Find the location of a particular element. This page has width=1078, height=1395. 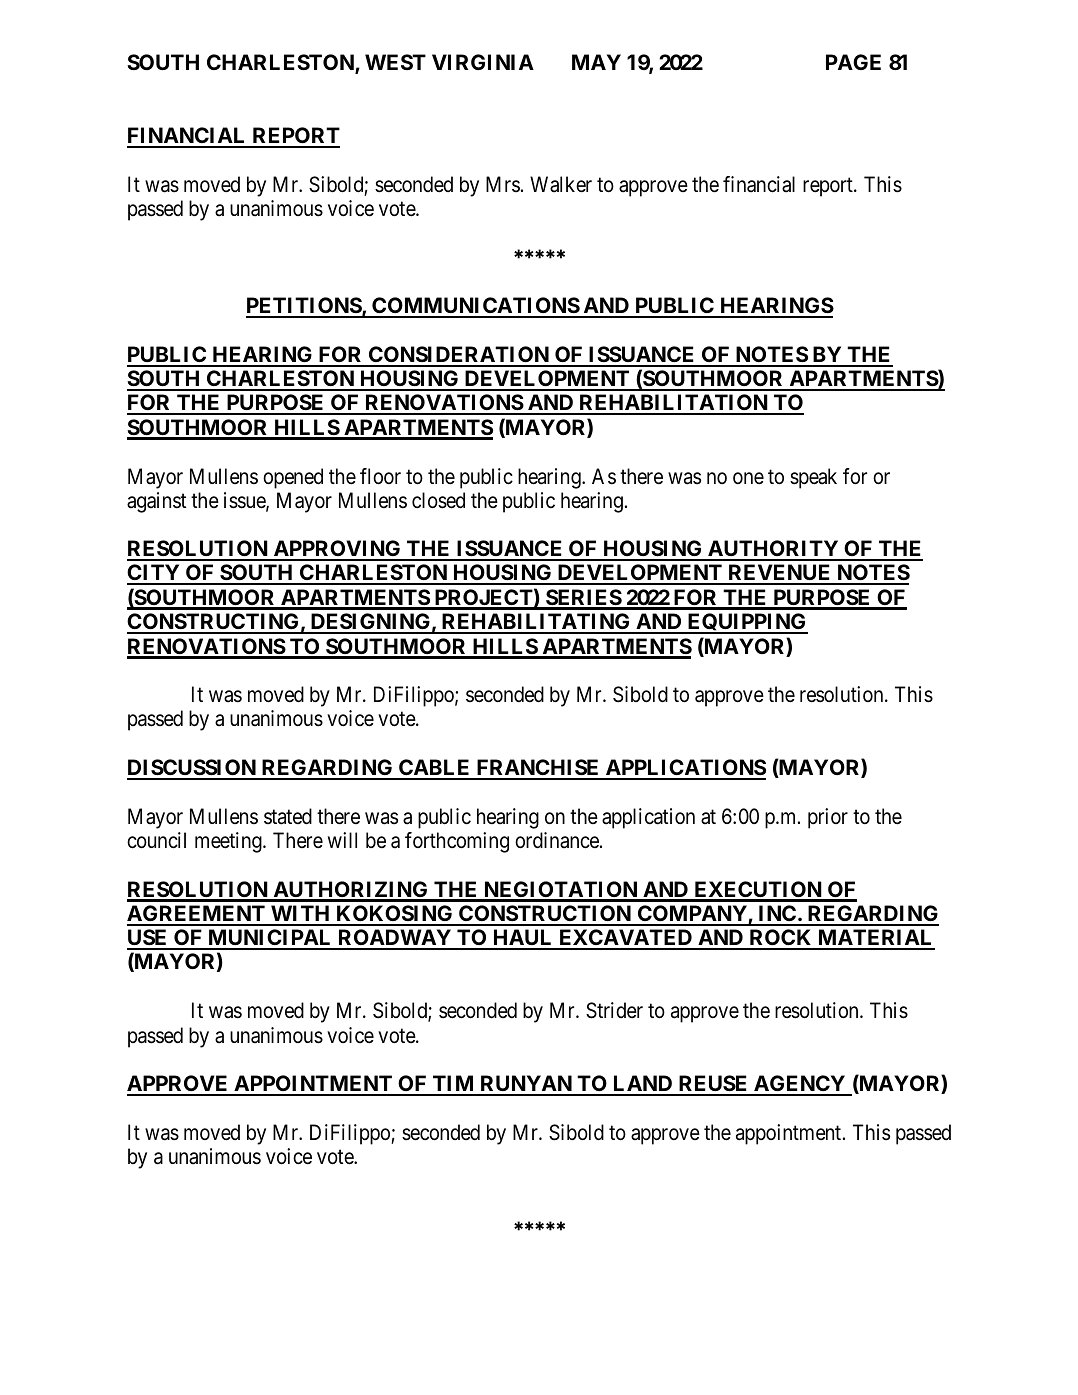

DISCUSSION is located at coordinates (192, 769).
